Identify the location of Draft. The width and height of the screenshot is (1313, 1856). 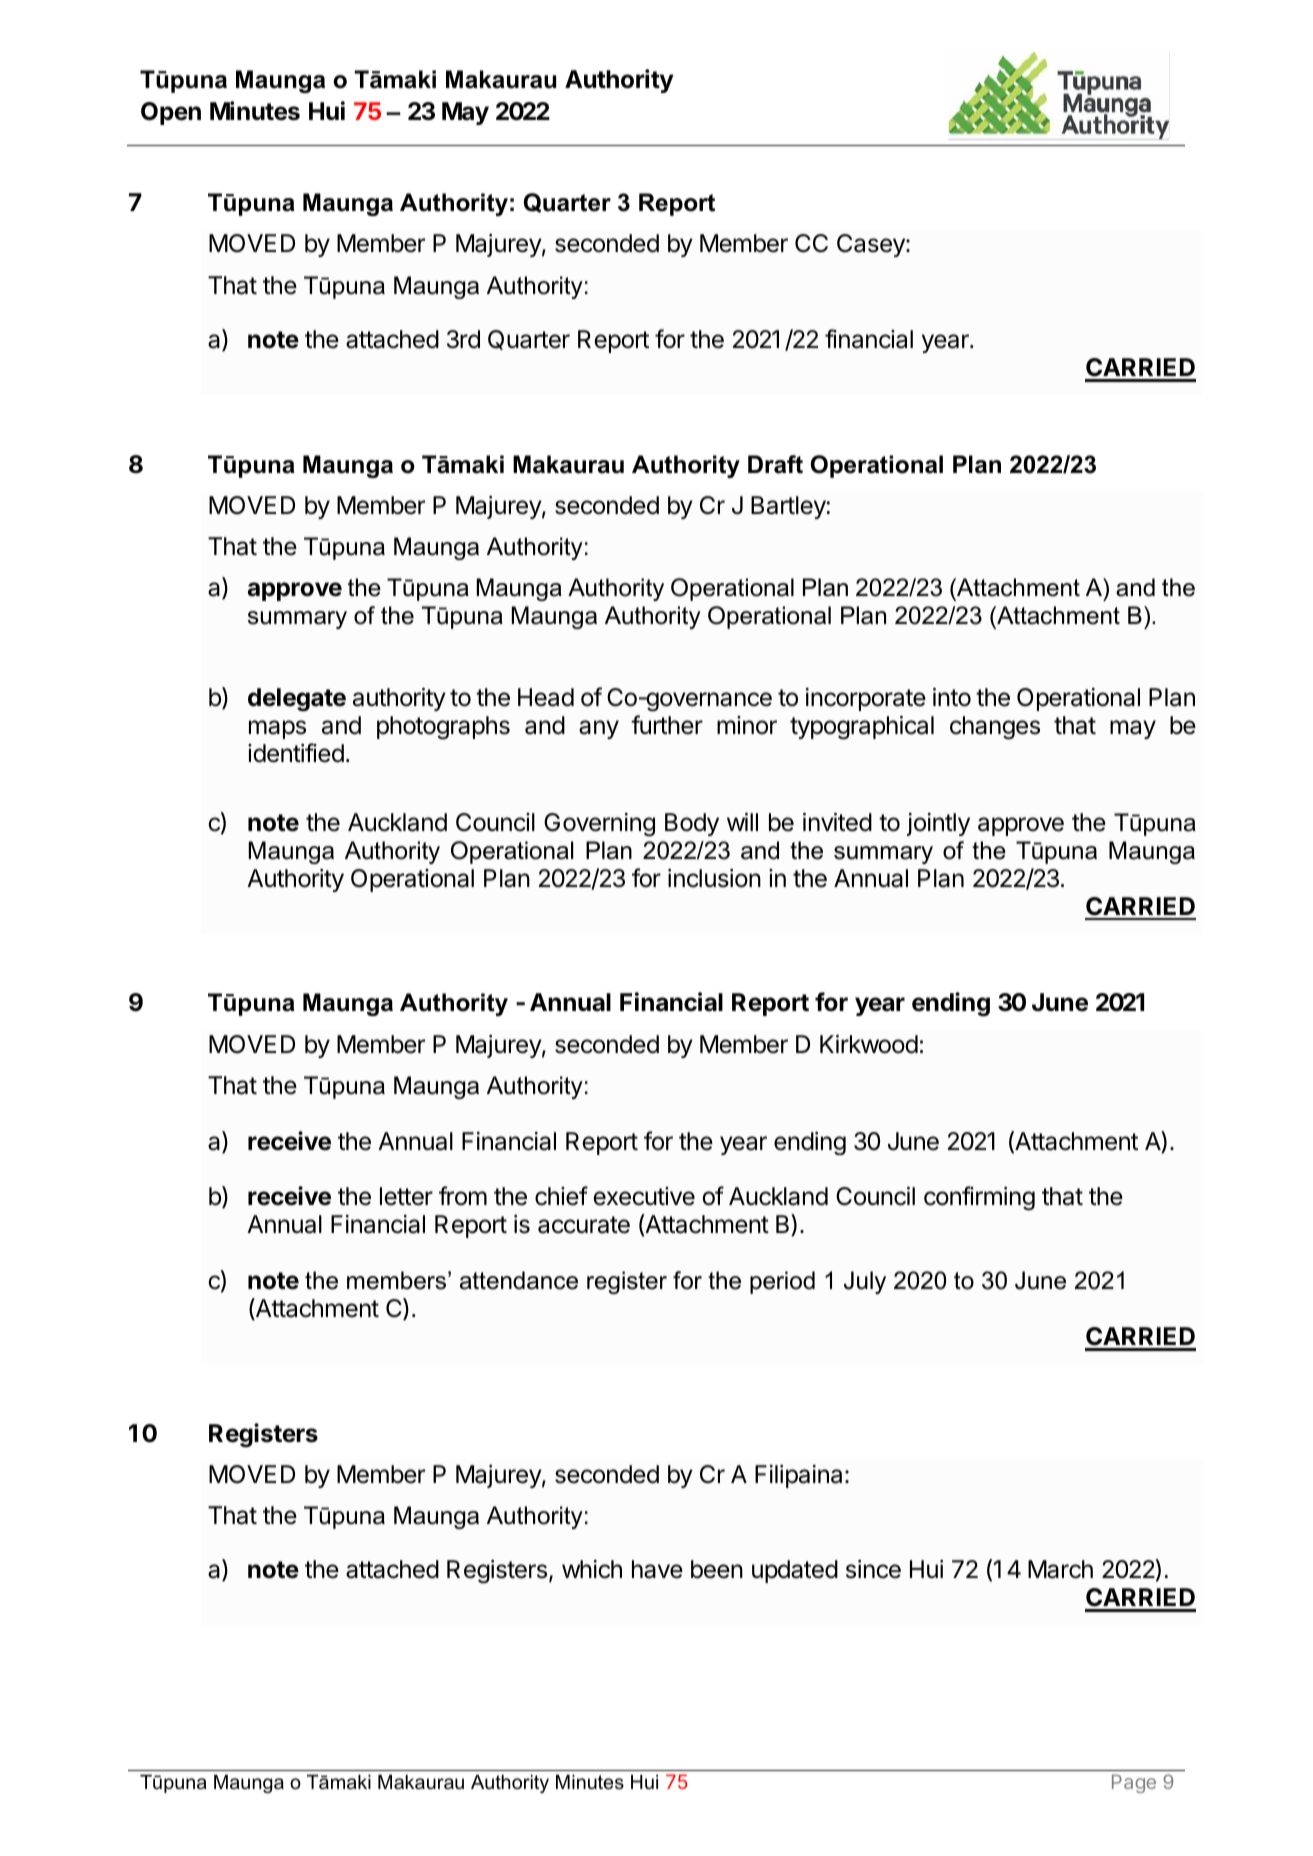
(775, 464).
